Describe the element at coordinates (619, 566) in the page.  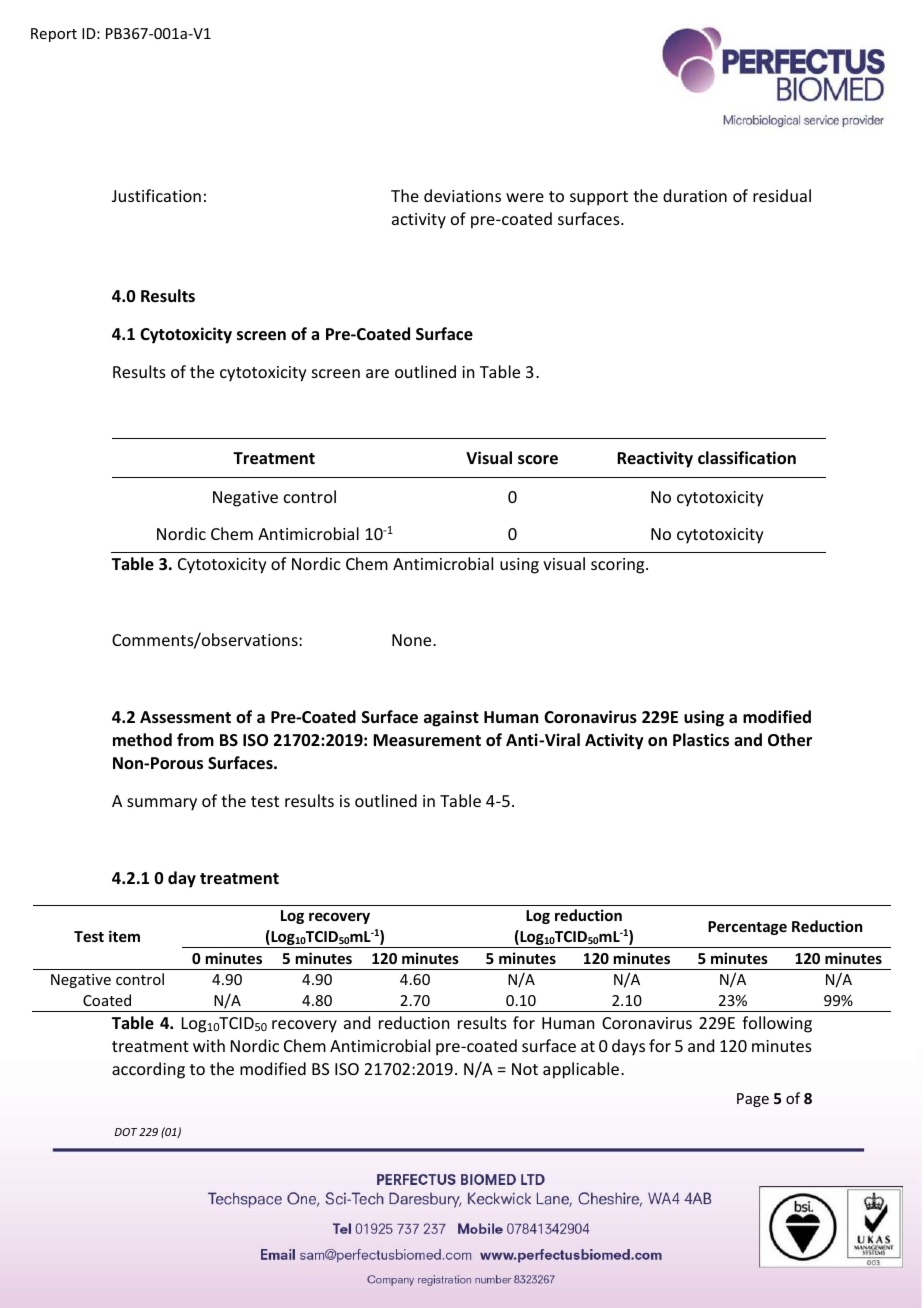
I see `scoring` at that location.
